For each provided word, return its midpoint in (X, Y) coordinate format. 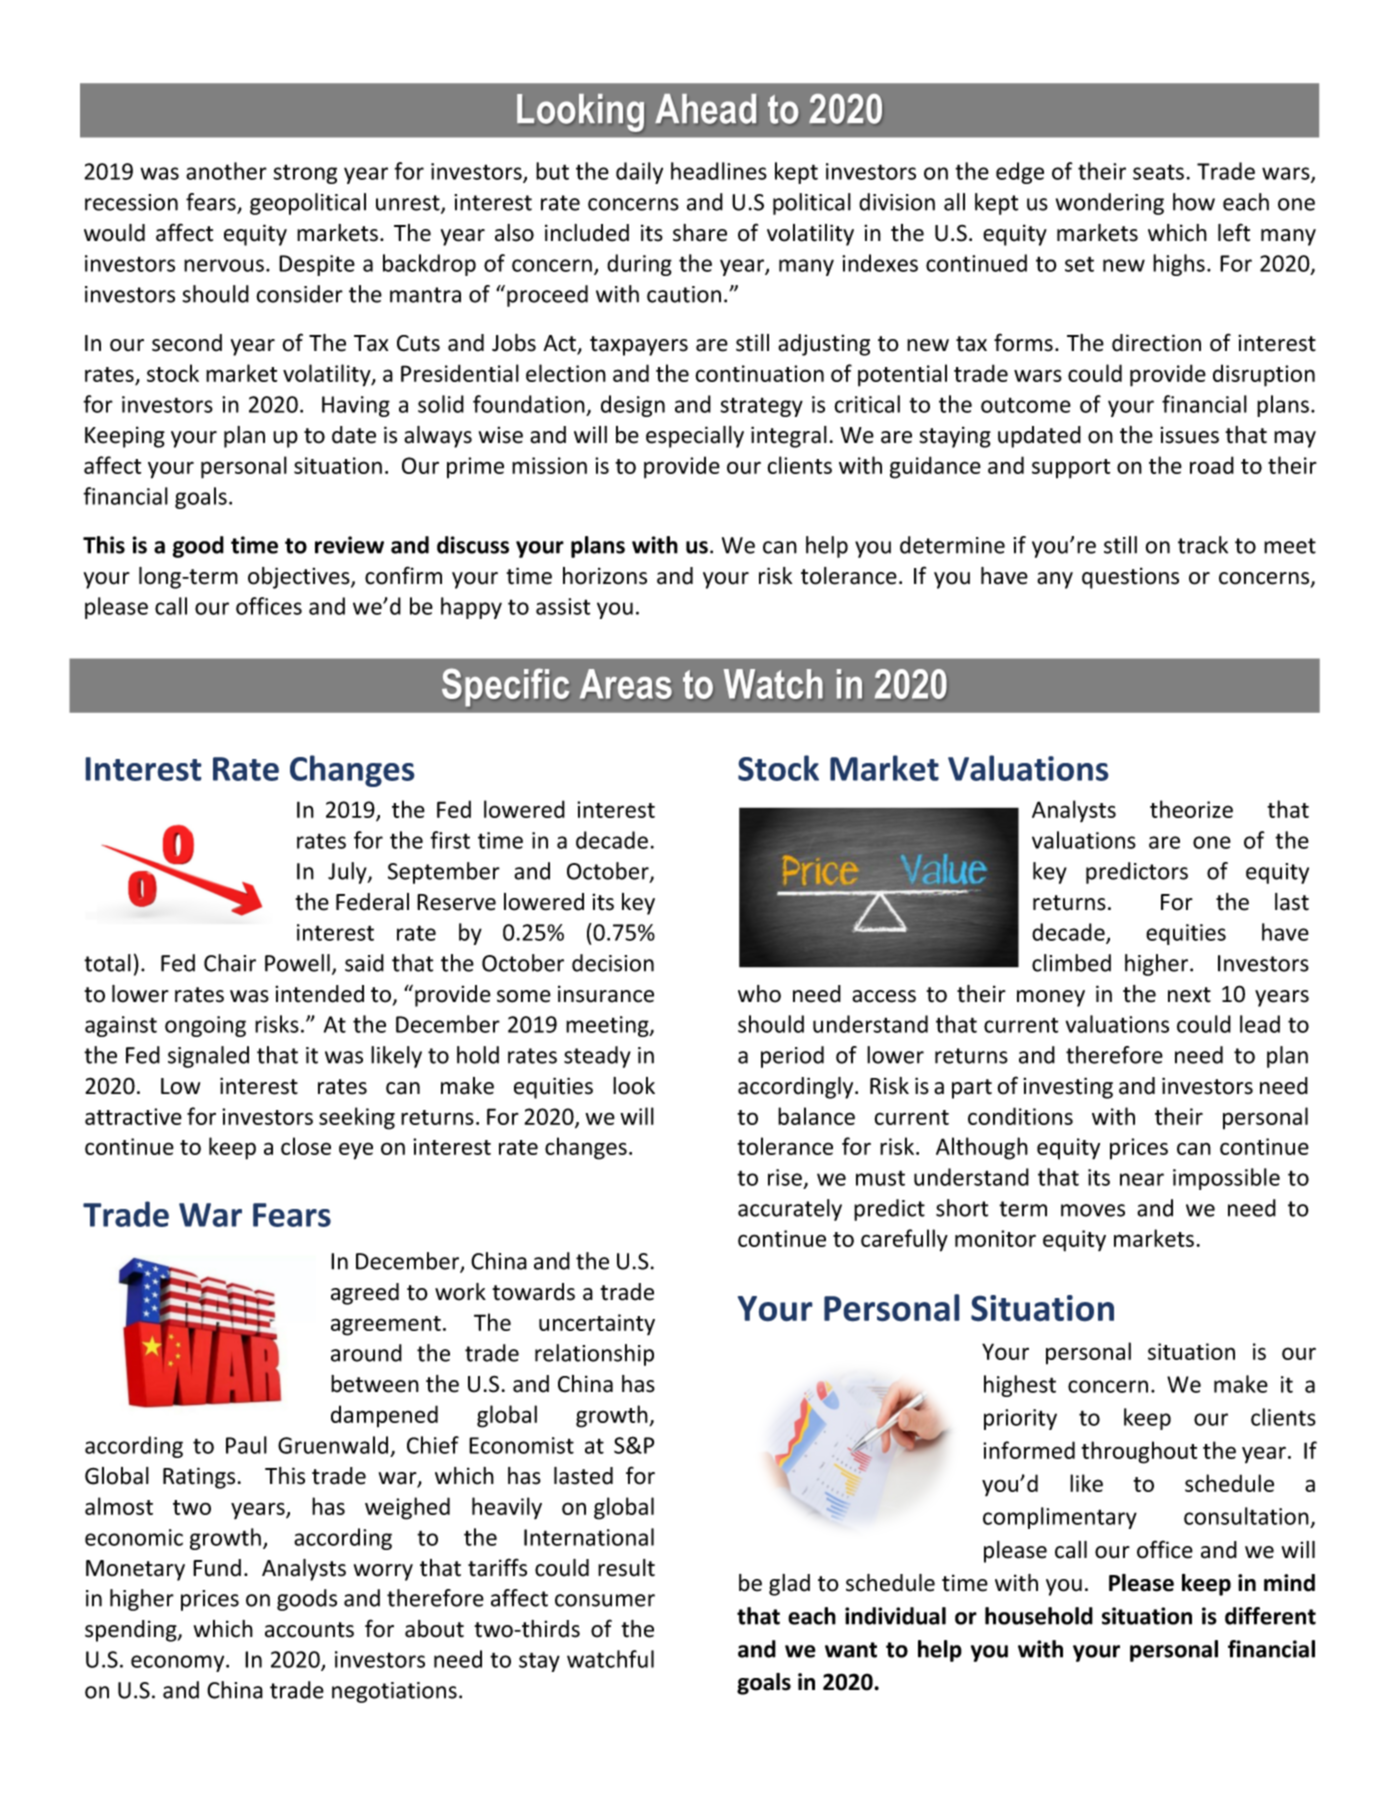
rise (785, 1177)
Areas (626, 684)
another (226, 171)
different (1270, 1616)
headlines (719, 171)
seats (1158, 172)
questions (1130, 578)
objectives (300, 578)
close (306, 1146)
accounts (309, 1630)
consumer (605, 1600)
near (1142, 1179)
